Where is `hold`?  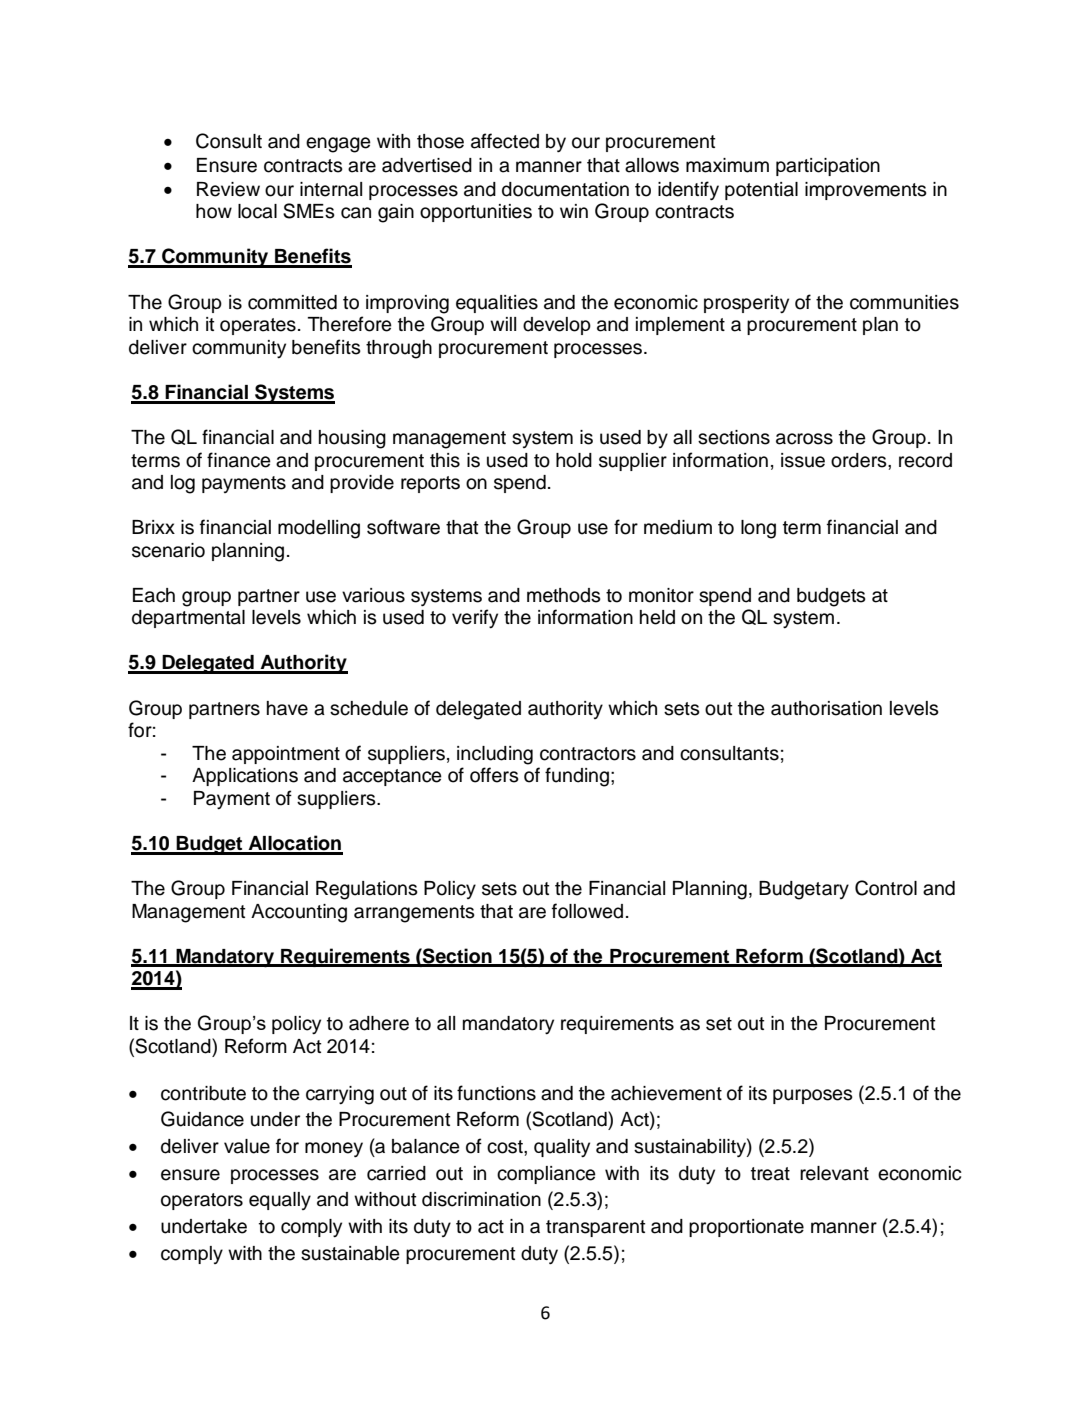 hold is located at coordinates (574, 460).
